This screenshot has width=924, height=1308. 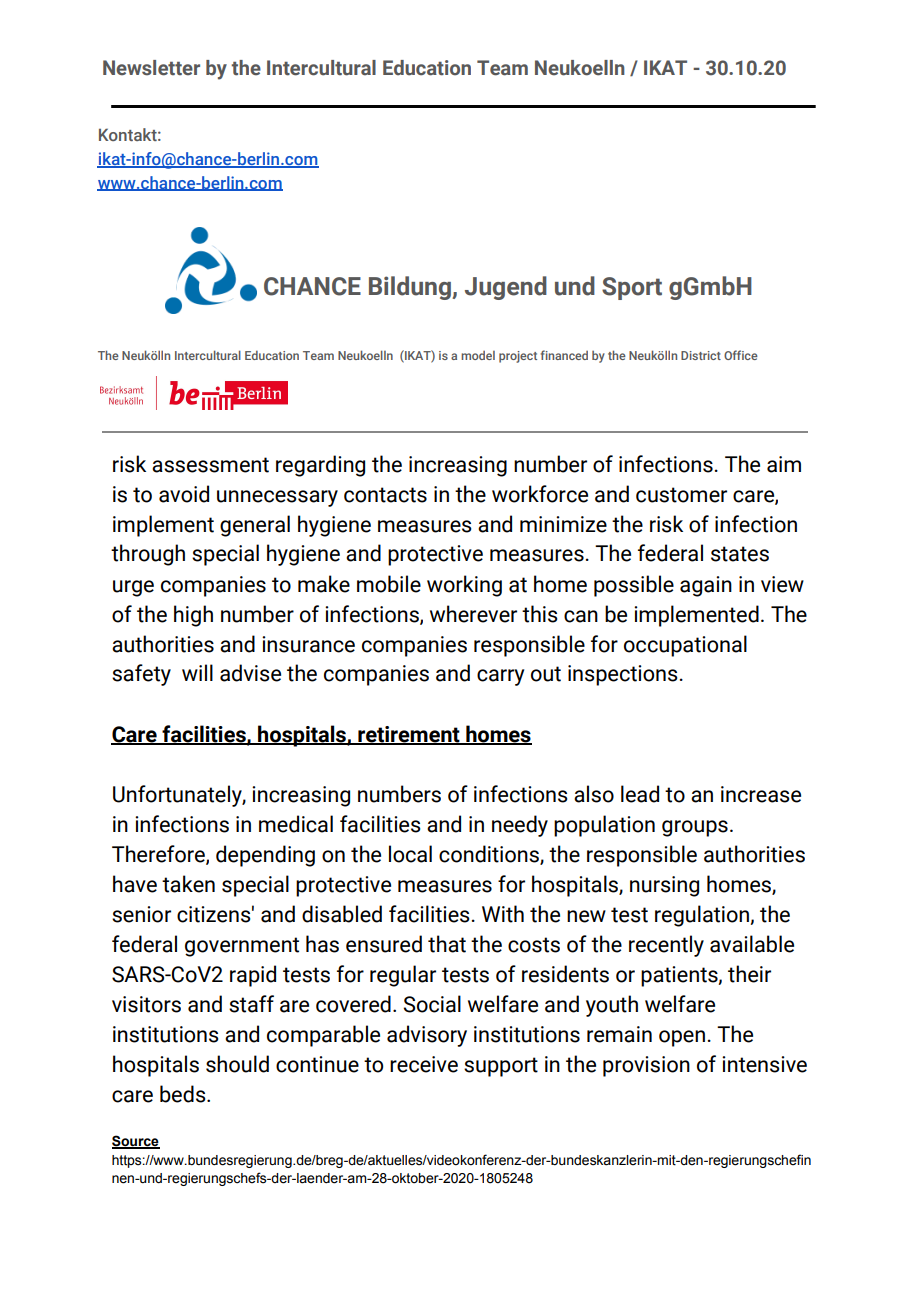 I want to click on provision, so click(x=646, y=1066).
